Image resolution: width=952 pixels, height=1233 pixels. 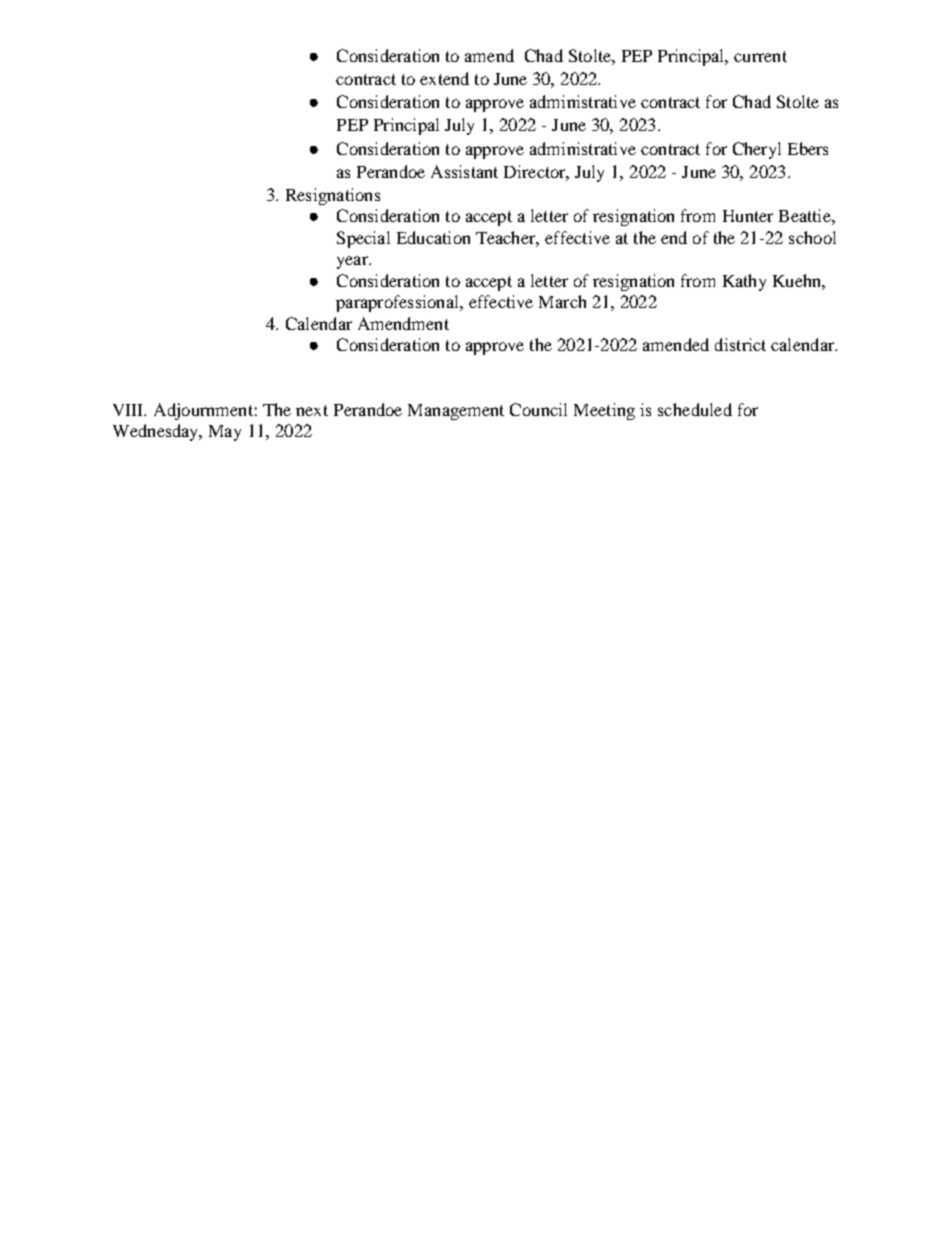 I want to click on Special, so click(x=363, y=239).
